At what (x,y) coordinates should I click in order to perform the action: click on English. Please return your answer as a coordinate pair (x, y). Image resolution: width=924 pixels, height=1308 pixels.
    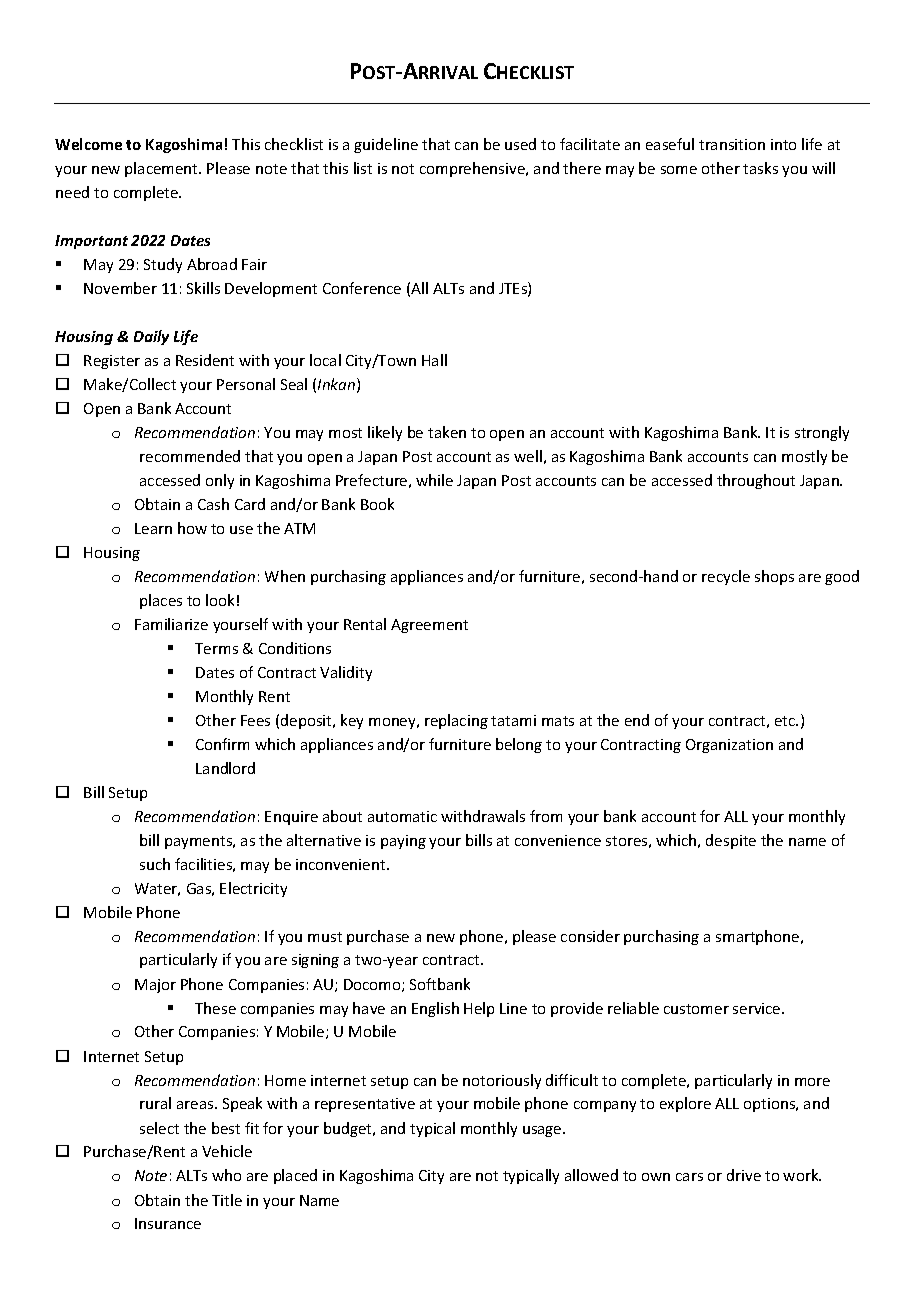
    Looking at the image, I should click on (435, 1009).
